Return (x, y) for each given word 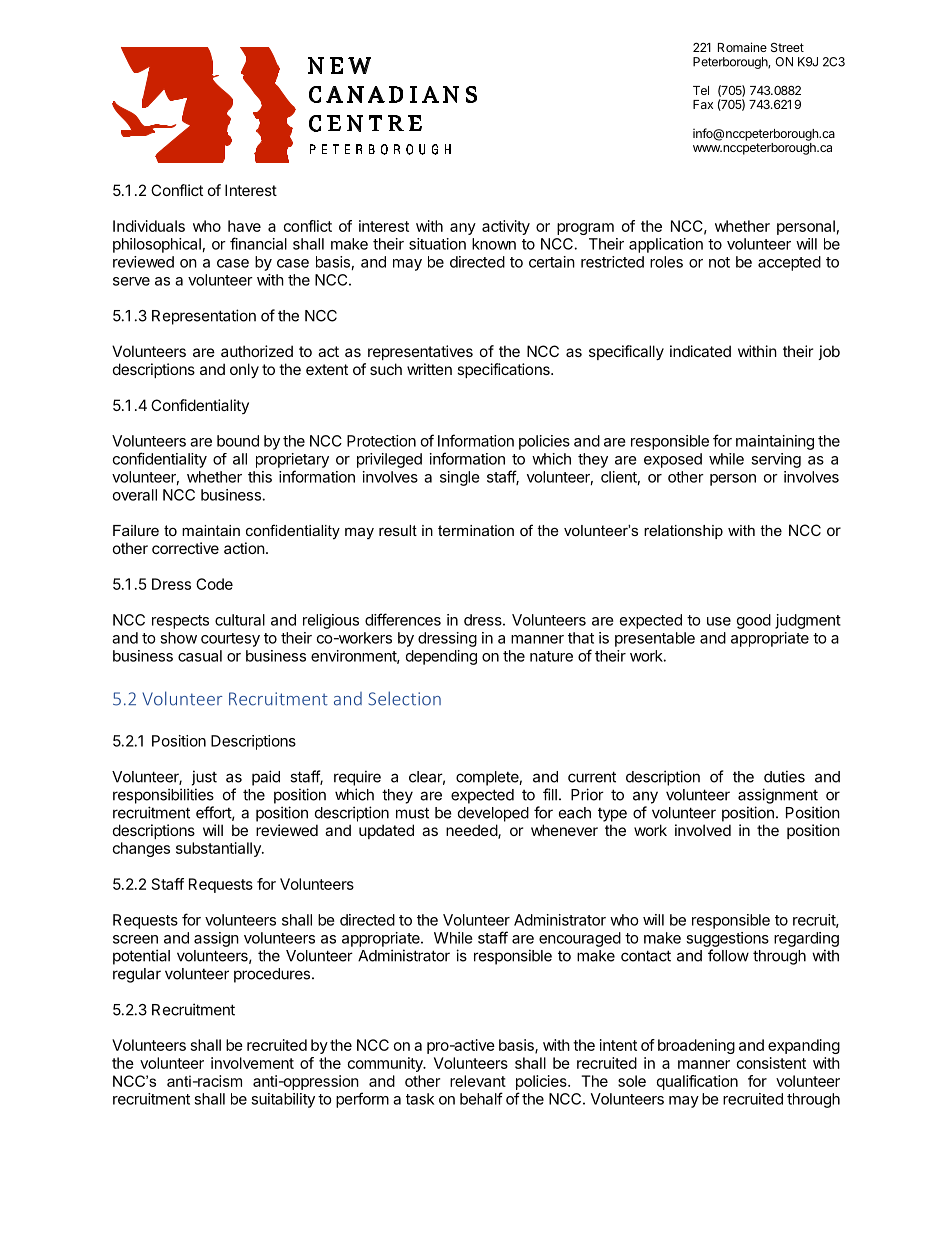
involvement (252, 1063)
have (244, 226)
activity (506, 227)
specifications (504, 370)
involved (703, 830)
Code (214, 584)
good (754, 621)
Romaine (742, 47)
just (204, 778)
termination (476, 530)
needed (472, 831)
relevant (478, 1081)
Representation (204, 317)
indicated (700, 351)
